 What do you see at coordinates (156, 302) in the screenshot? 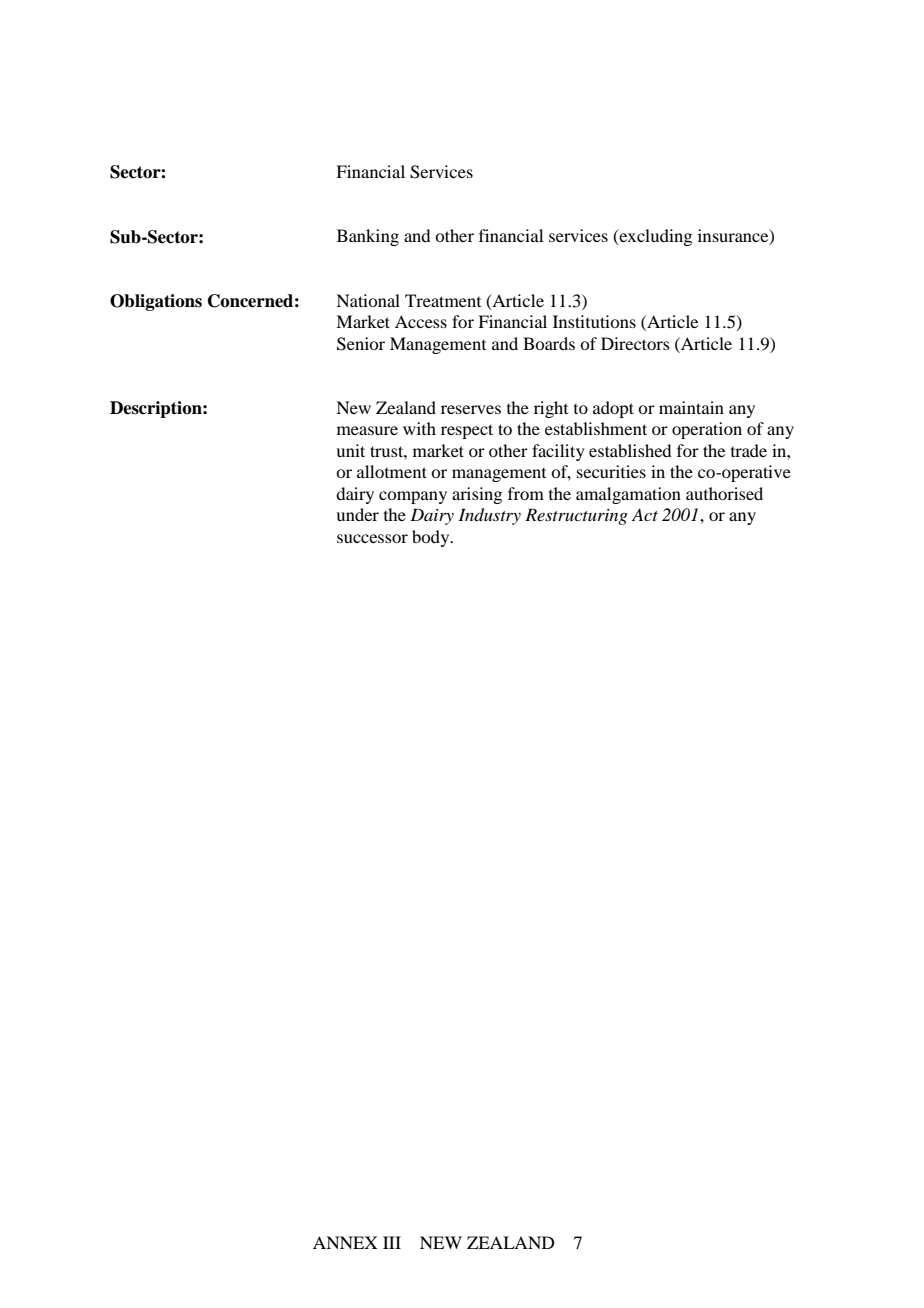
I see `Obligations` at bounding box center [156, 302].
